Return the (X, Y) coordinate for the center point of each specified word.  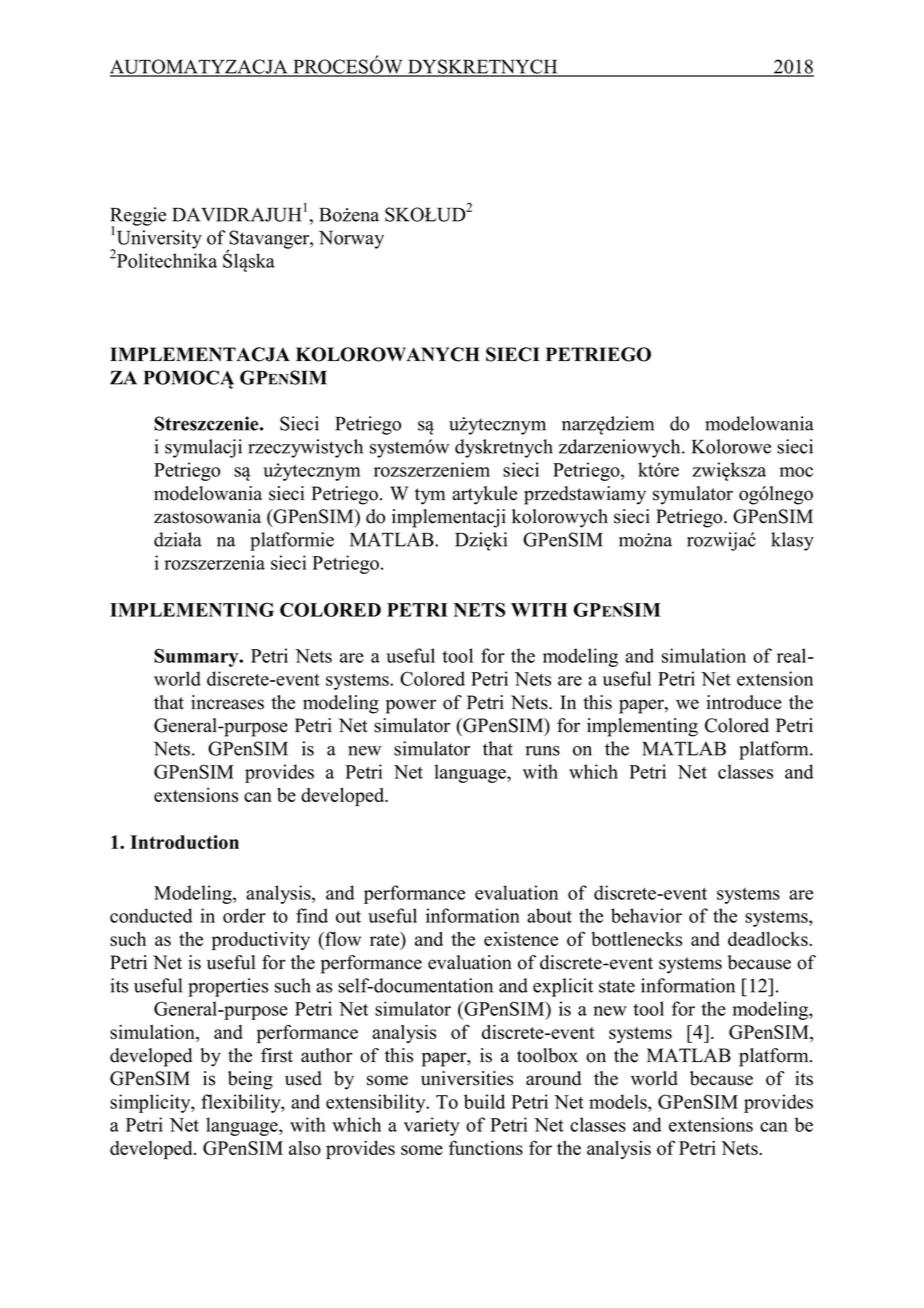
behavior (646, 915)
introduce (744, 702)
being (250, 1080)
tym (430, 496)
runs (543, 751)
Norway (351, 240)
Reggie (138, 217)
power (411, 706)
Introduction (184, 842)
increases (227, 702)
